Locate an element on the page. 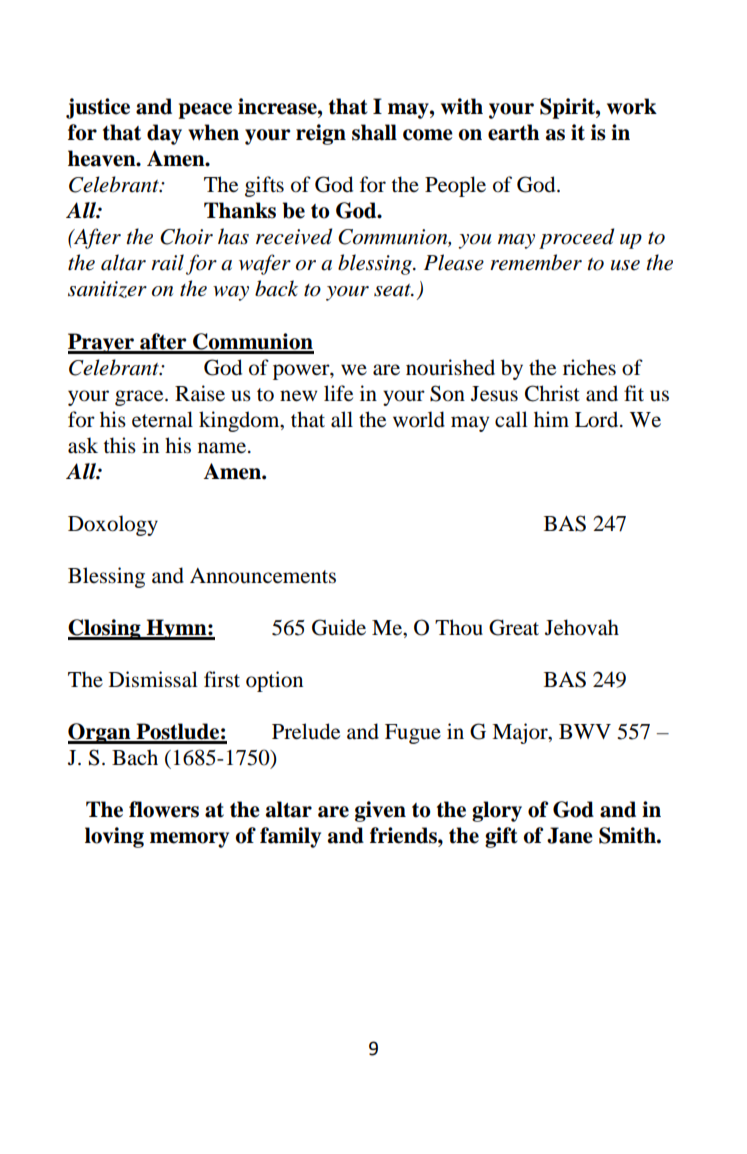 This document has width=747, height=1154. earth is located at coordinates (513, 132).
